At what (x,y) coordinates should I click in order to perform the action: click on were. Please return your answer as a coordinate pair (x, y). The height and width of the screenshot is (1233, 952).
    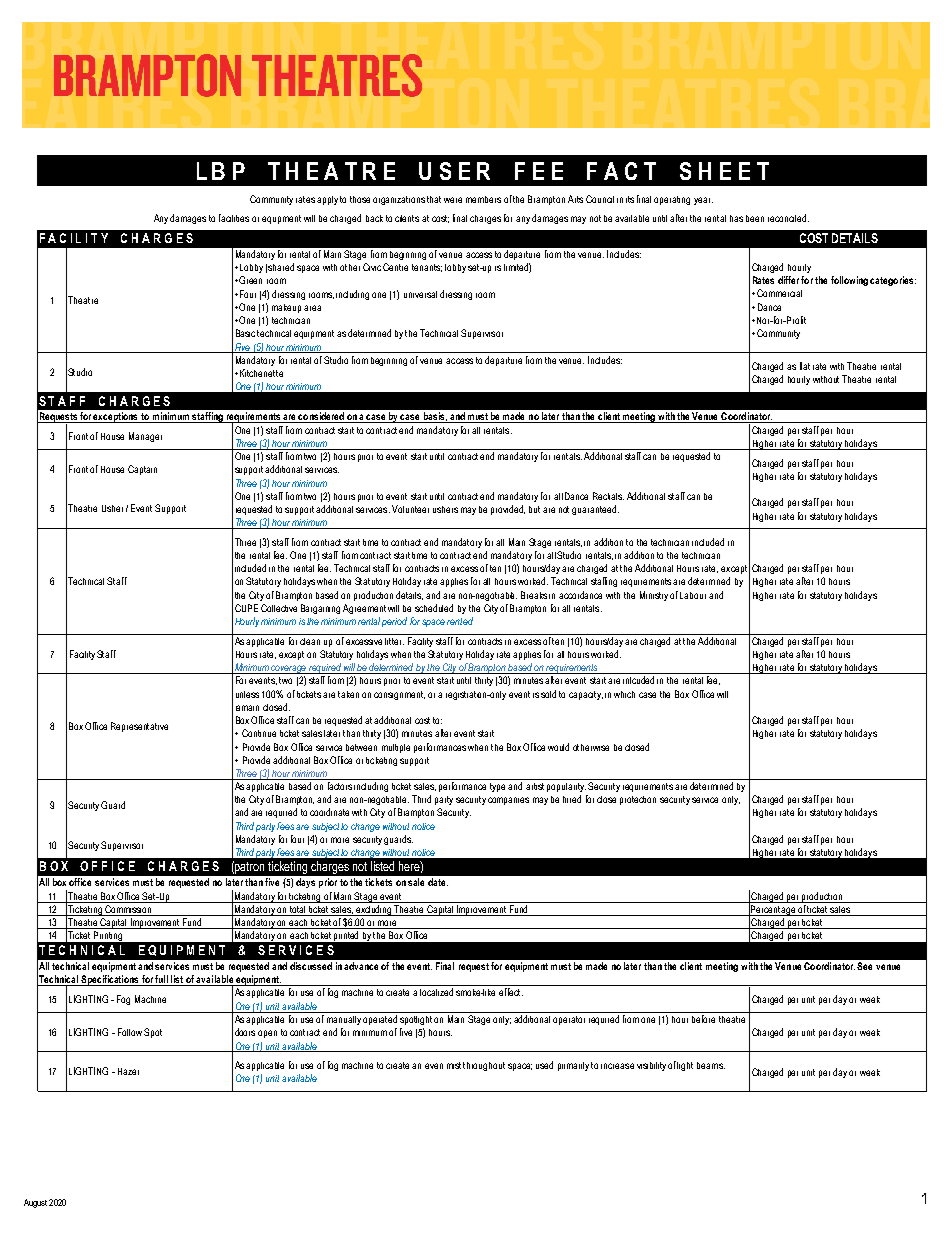
    Looking at the image, I should click on (453, 200).
